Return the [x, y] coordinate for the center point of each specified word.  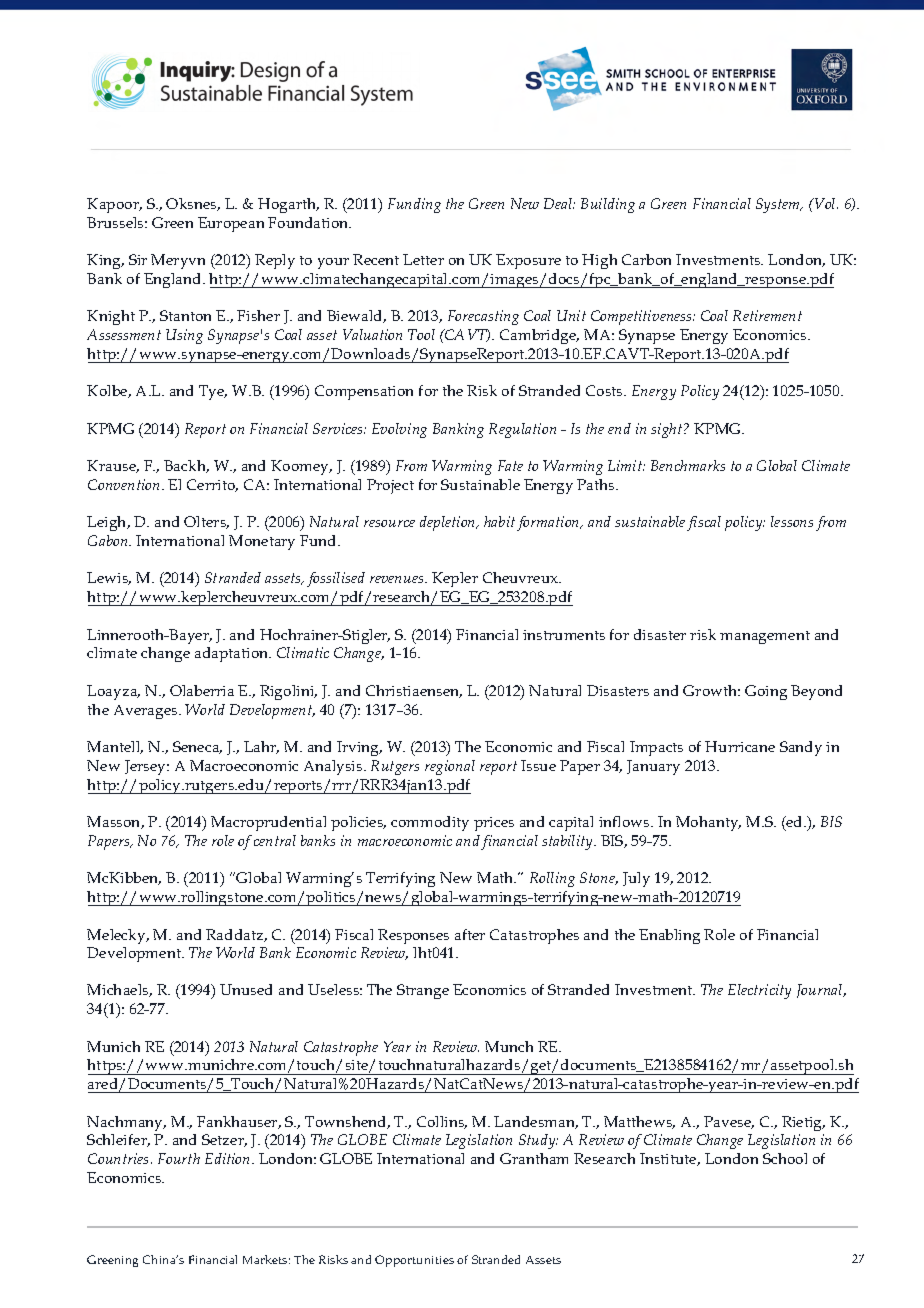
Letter [423, 259]
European [231, 224]
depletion [449, 523]
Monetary [262, 542]
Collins [442, 1122]
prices [494, 824]
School [785, 1158]
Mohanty [708, 823]
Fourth [179, 1158]
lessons [792, 521]
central [275, 840]
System [779, 205]
